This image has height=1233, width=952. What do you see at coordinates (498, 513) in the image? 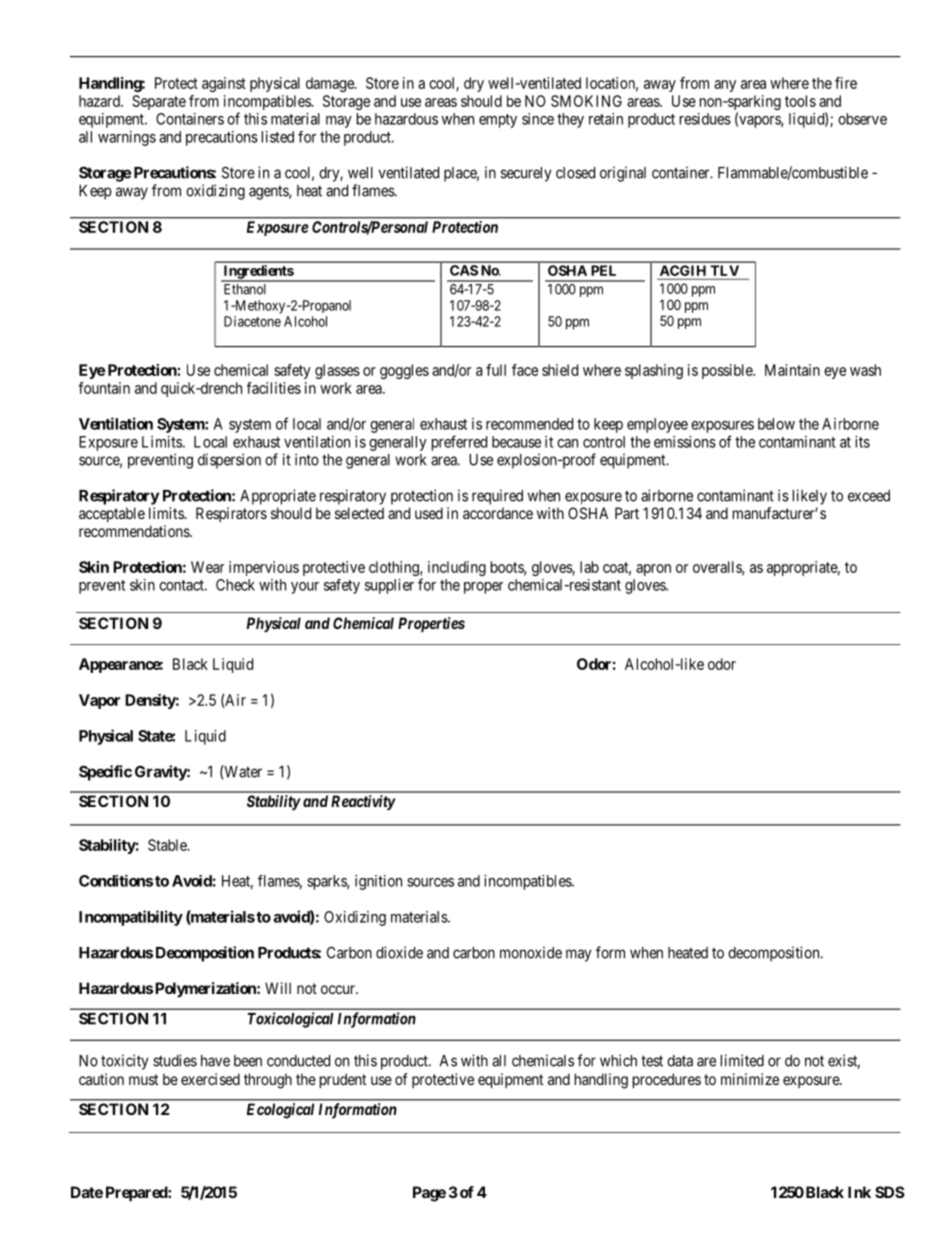
I see `accordance` at bounding box center [498, 513].
